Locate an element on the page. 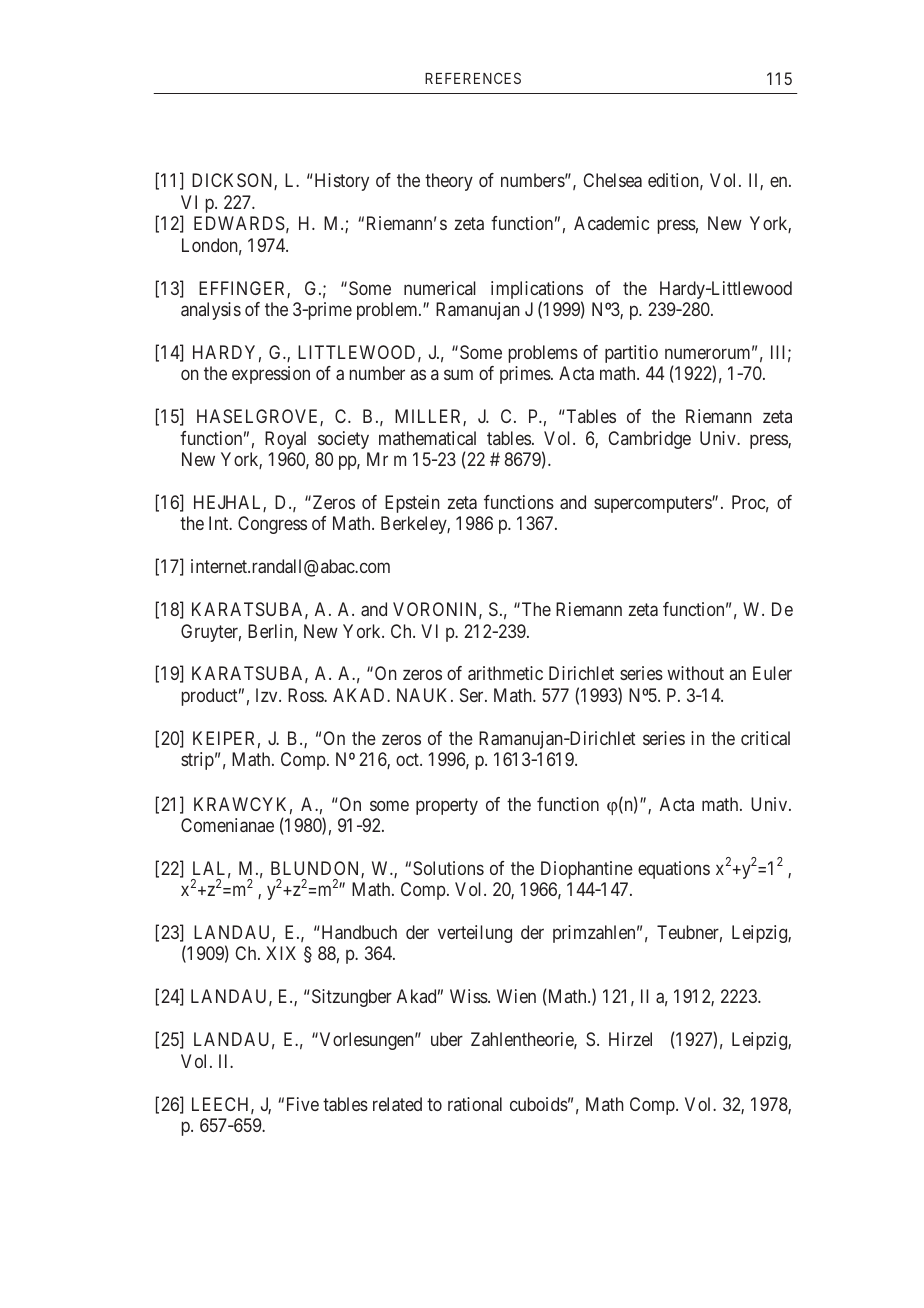 Image resolution: width=924 pixels, height=1308 pixels. Chelsea is located at coordinates (612, 180).
